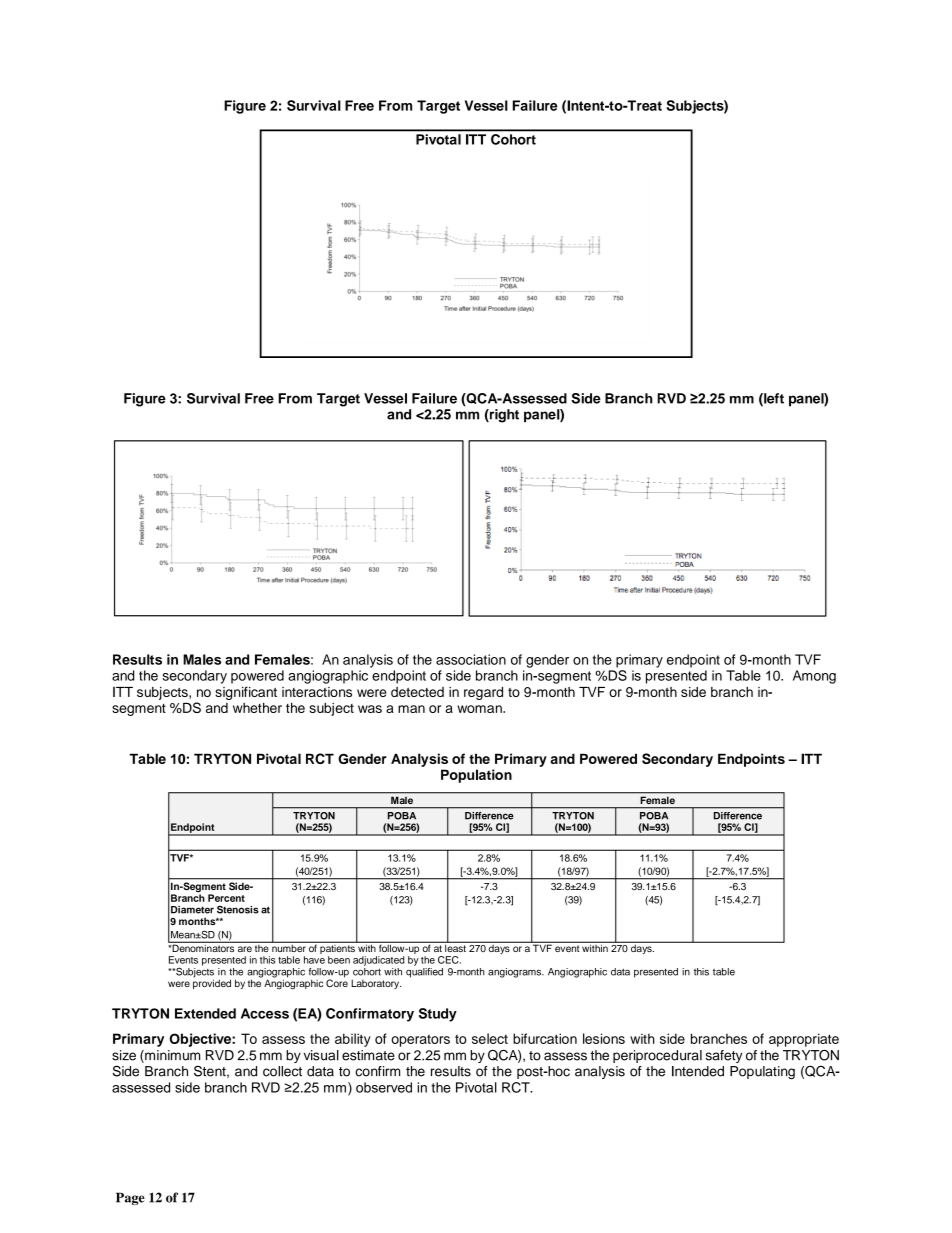 The width and height of the page is (952, 1233). I want to click on observed, so click(384, 1087).
